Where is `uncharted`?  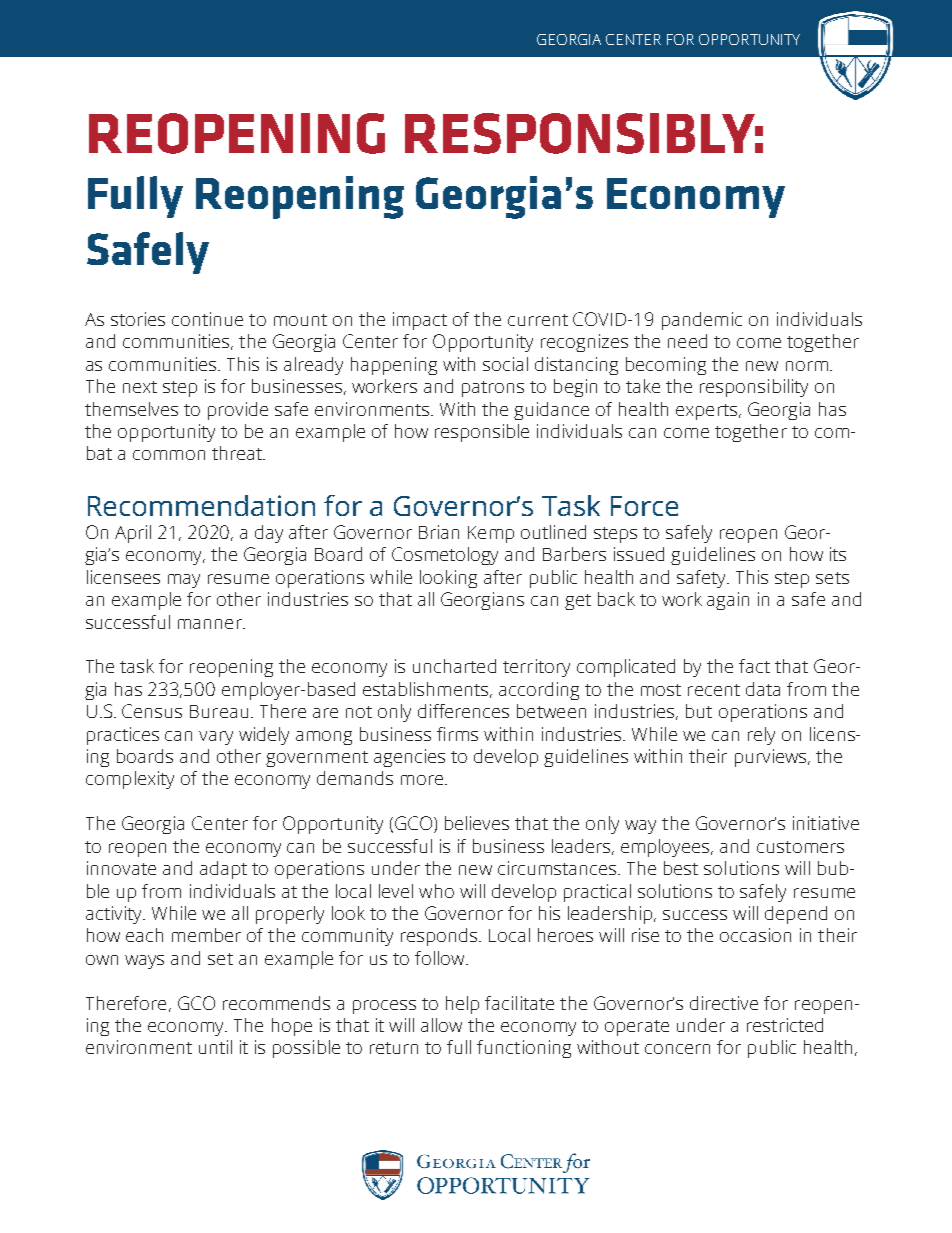
uncharted is located at coordinates (454, 666).
